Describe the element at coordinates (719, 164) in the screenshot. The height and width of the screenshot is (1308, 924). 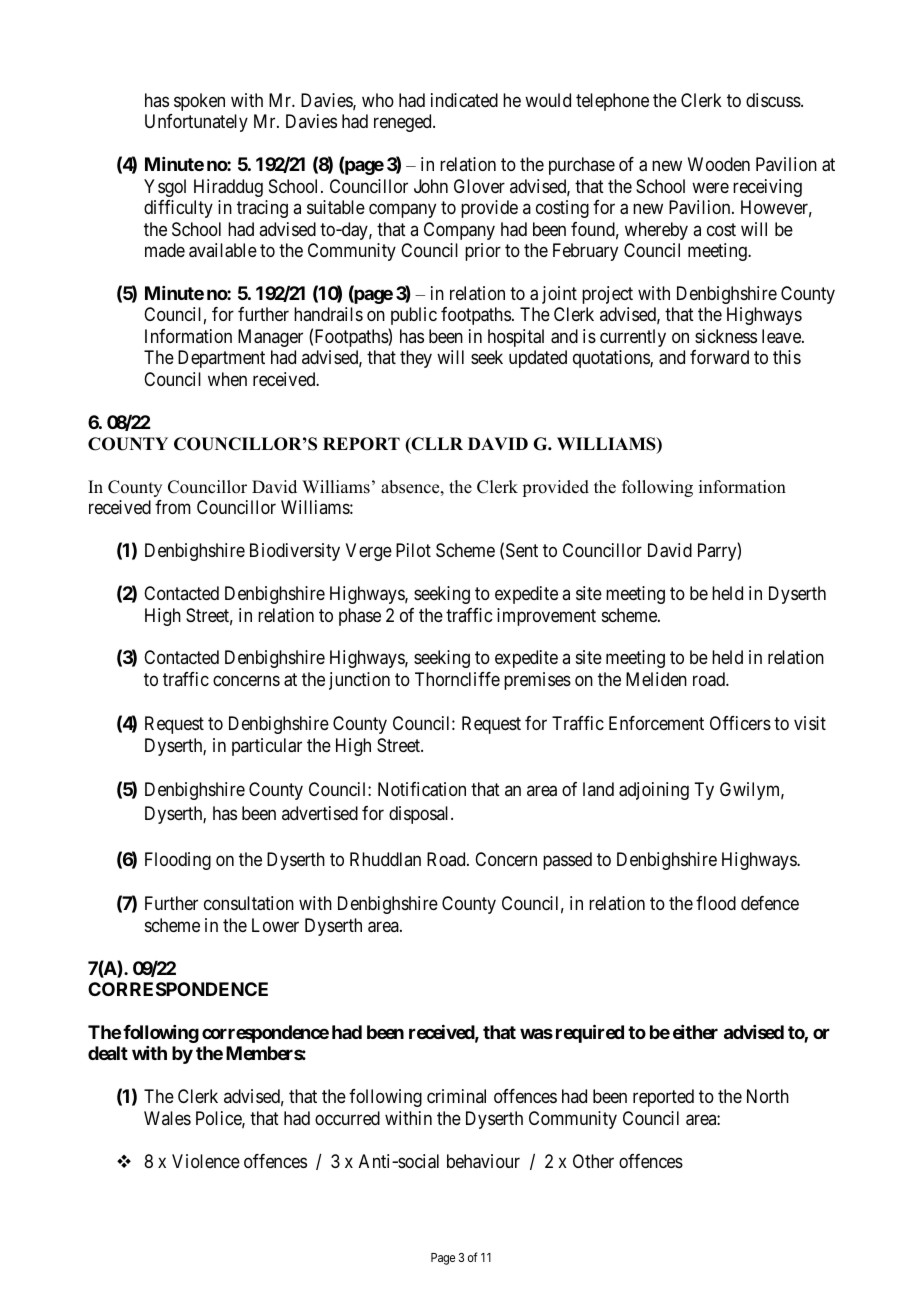
I see `Wooden` at that location.
